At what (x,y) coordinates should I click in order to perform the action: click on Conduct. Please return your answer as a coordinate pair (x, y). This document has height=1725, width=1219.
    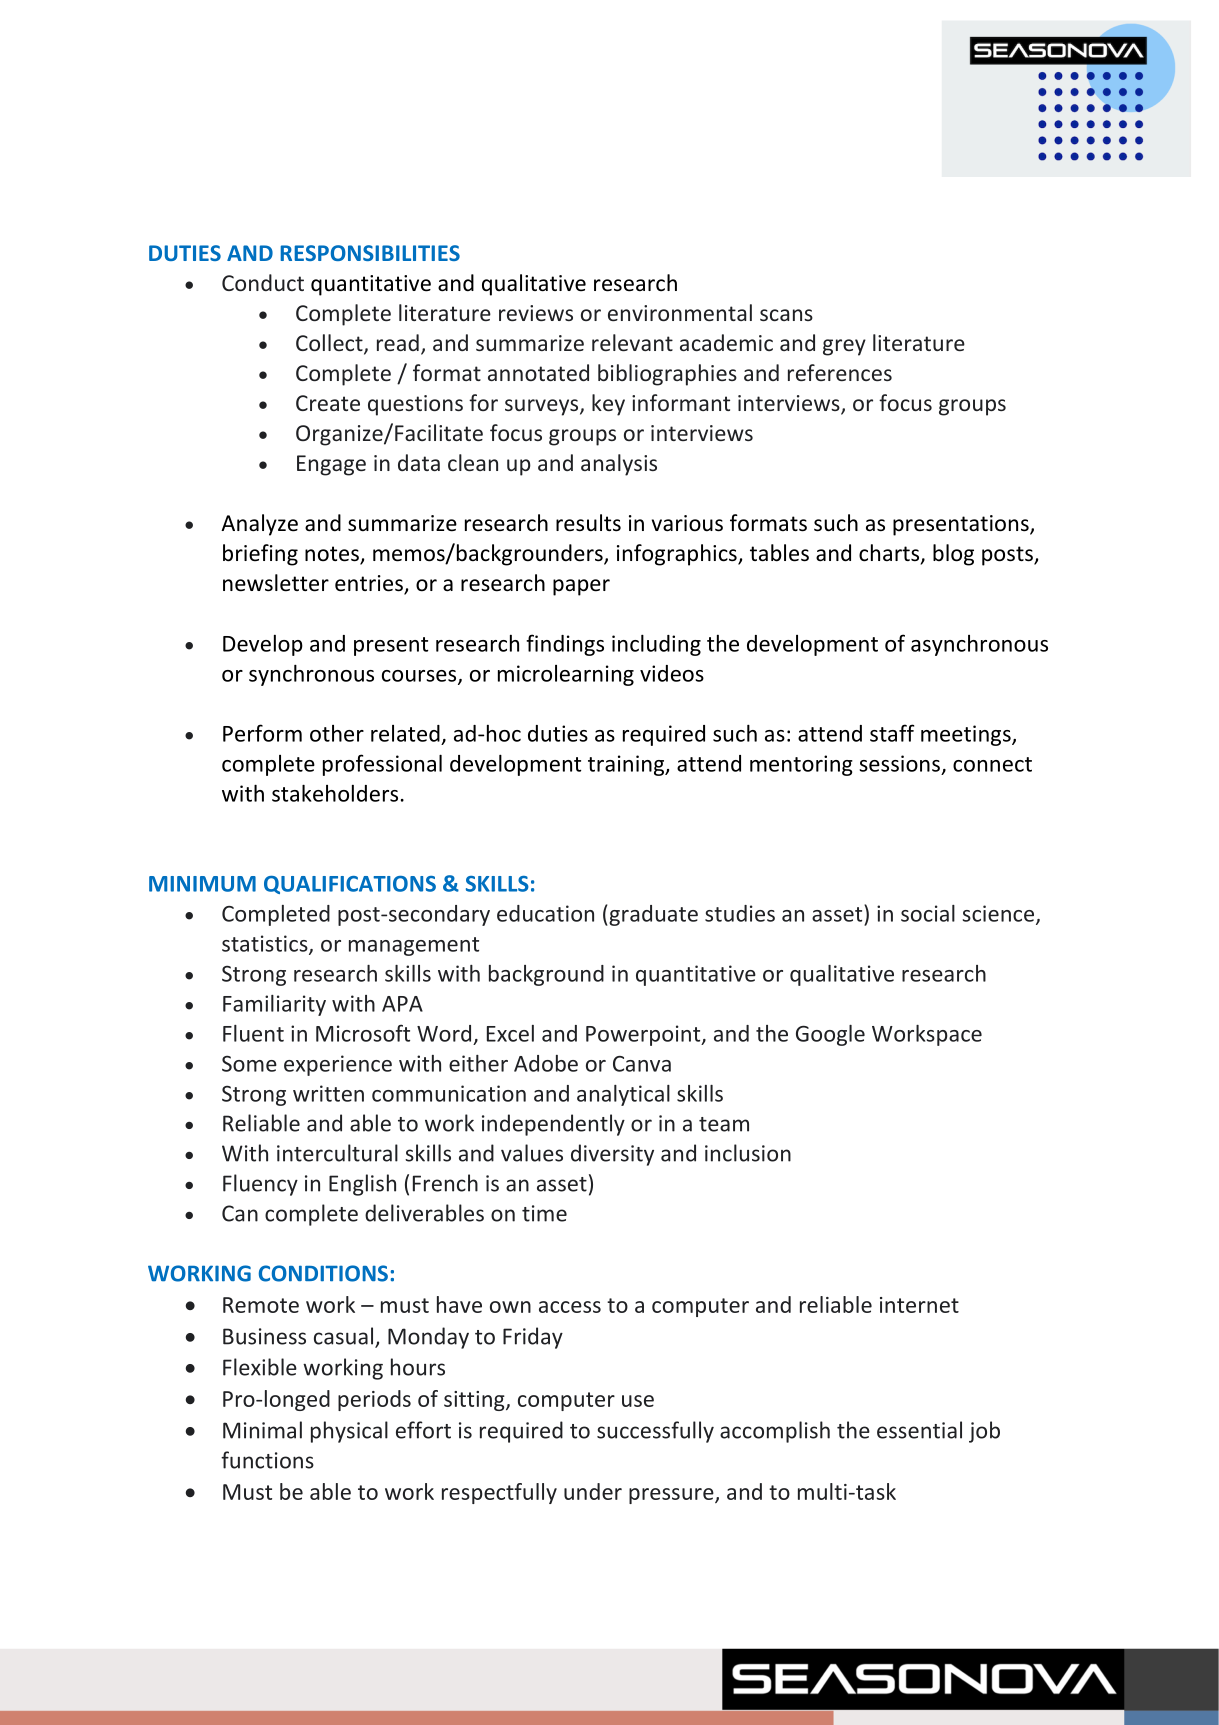
    Looking at the image, I should click on (263, 282).
